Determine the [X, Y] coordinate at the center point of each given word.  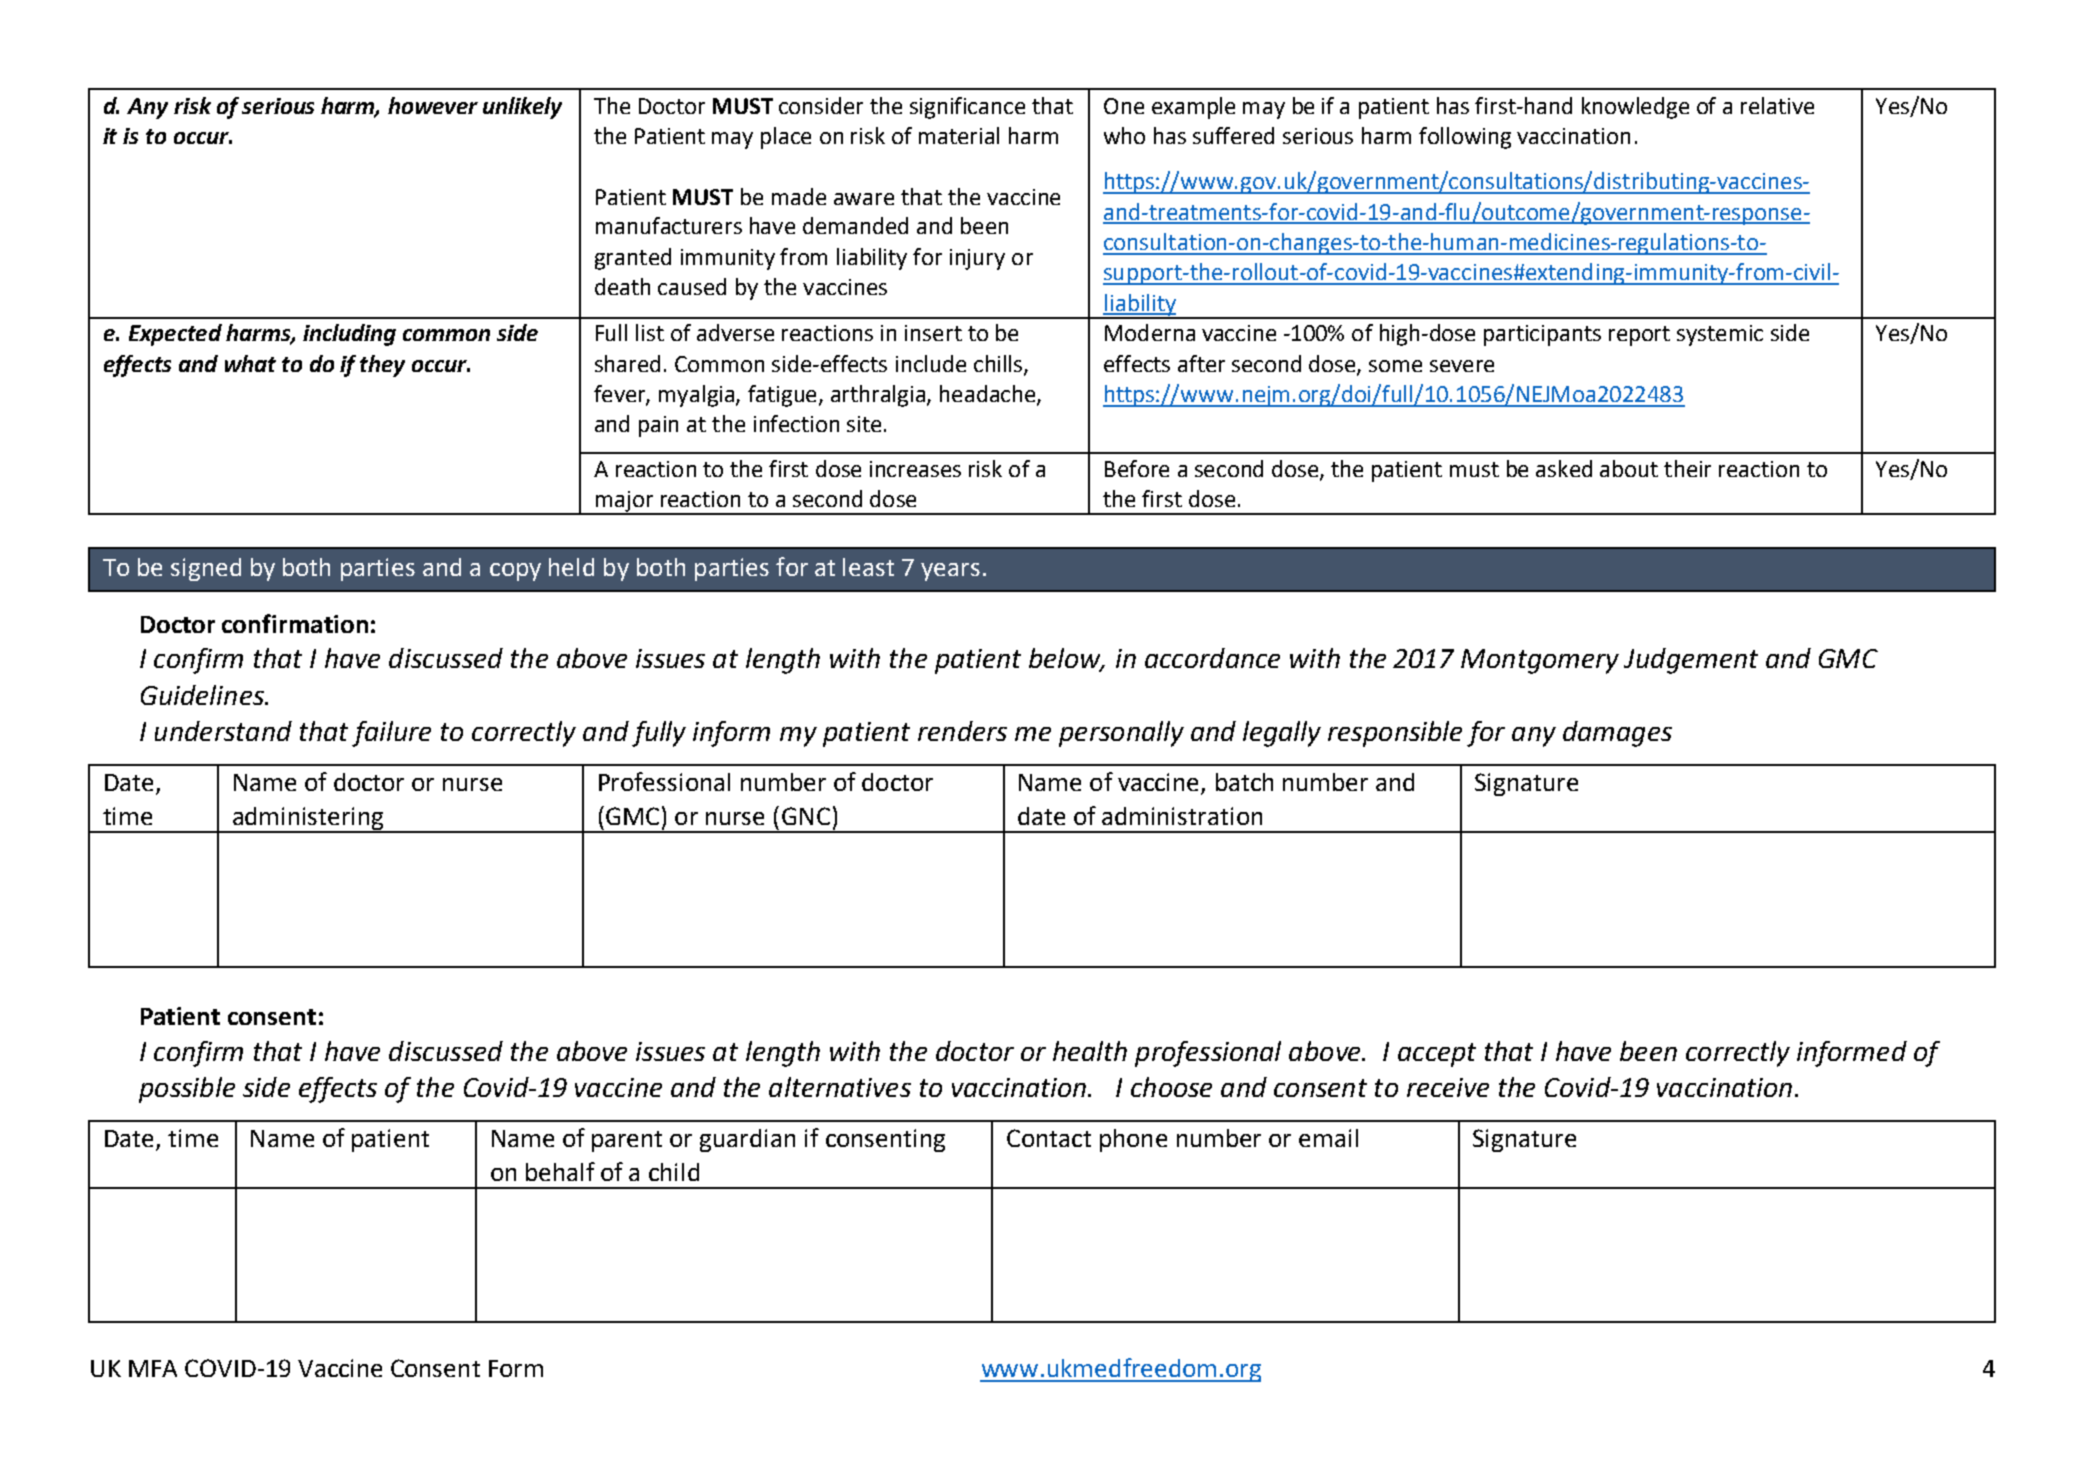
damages [1617, 734]
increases [915, 469]
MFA [153, 1368]
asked [1564, 468]
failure [391, 734]
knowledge [1635, 108]
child [674, 1172]
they [382, 366]
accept [1437, 1055]
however [433, 105]
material [959, 135]
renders [962, 731]
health [1090, 1051]
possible [187, 1090]
